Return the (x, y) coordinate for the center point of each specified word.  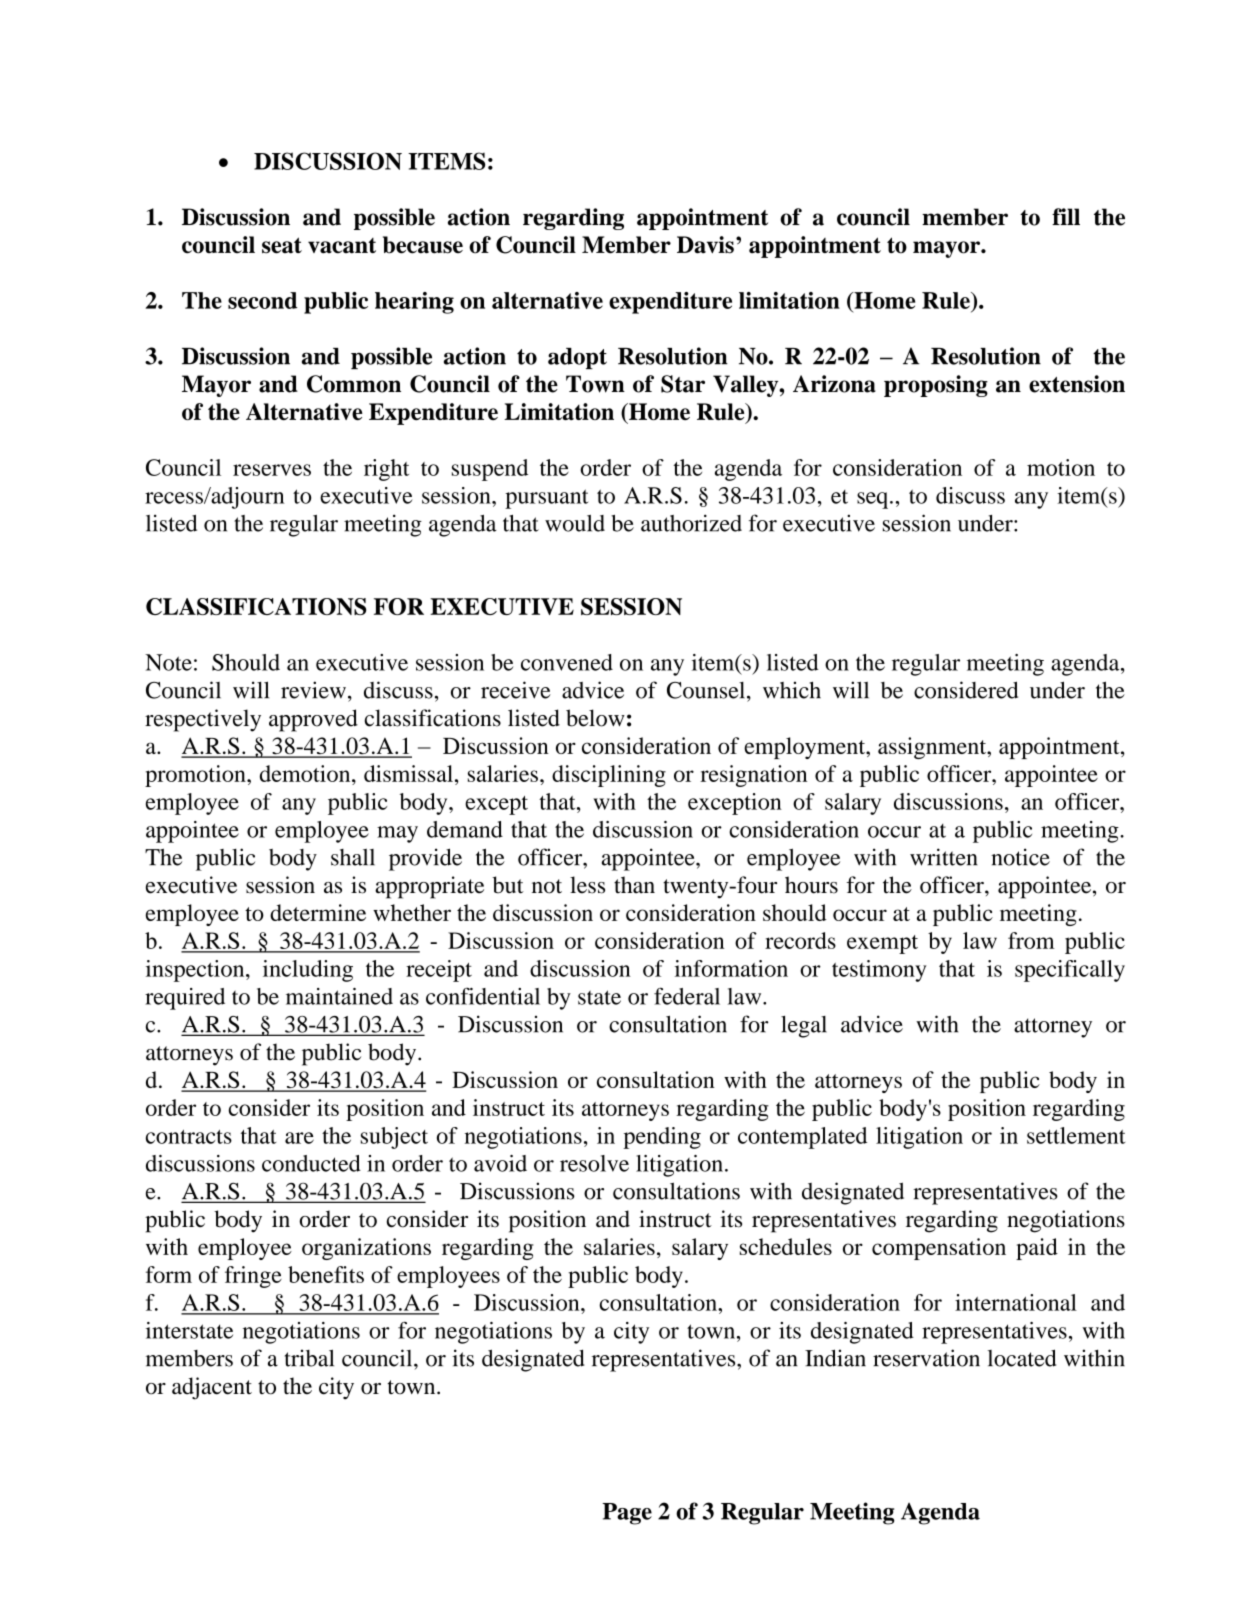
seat (282, 245)
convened (567, 662)
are (299, 1138)
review (313, 690)
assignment (933, 748)
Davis (705, 245)
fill (1066, 216)
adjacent (212, 1388)
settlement (1076, 1135)
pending (662, 1138)
